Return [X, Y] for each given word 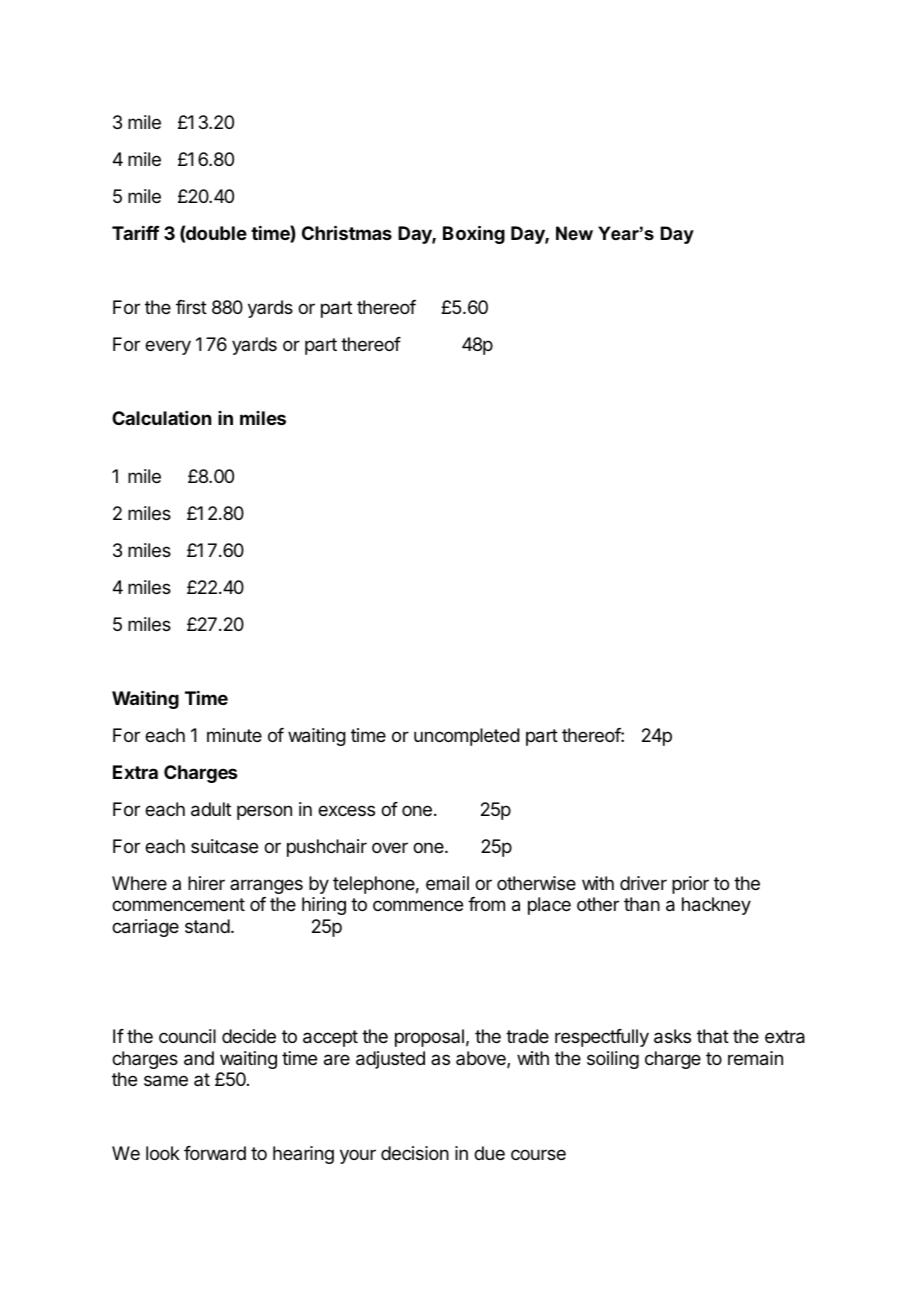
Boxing [474, 234]
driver [643, 883]
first [191, 307]
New [574, 233]
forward [215, 1153]
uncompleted [467, 737]
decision [415, 1153]
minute [234, 735]
